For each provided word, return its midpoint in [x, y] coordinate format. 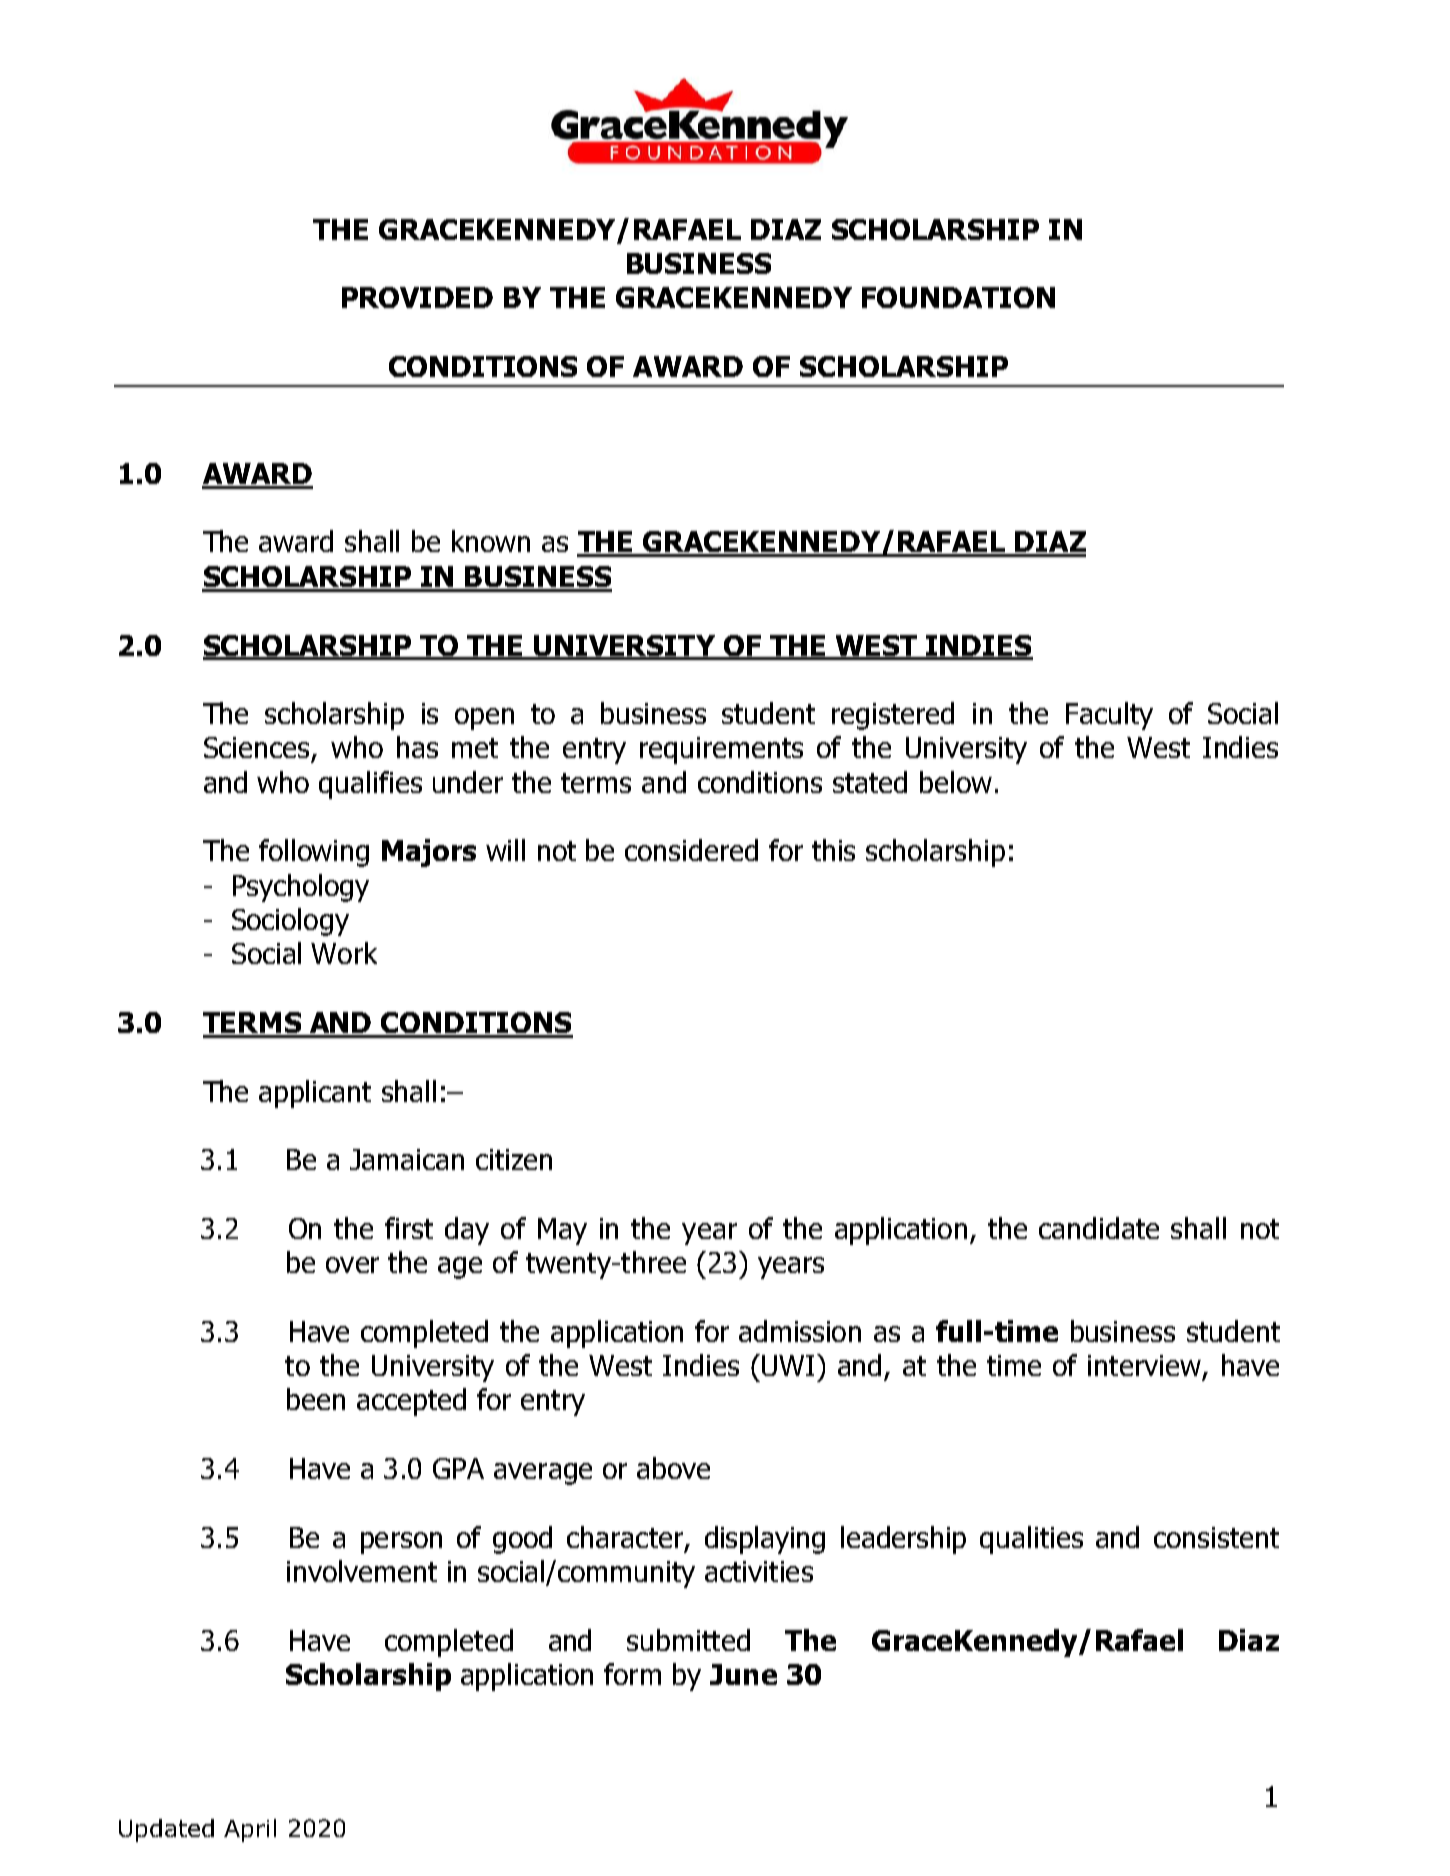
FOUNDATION [958, 297]
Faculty [1109, 716]
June [743, 1674]
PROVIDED [417, 297]
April [250, 1830]
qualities [1031, 1540]
